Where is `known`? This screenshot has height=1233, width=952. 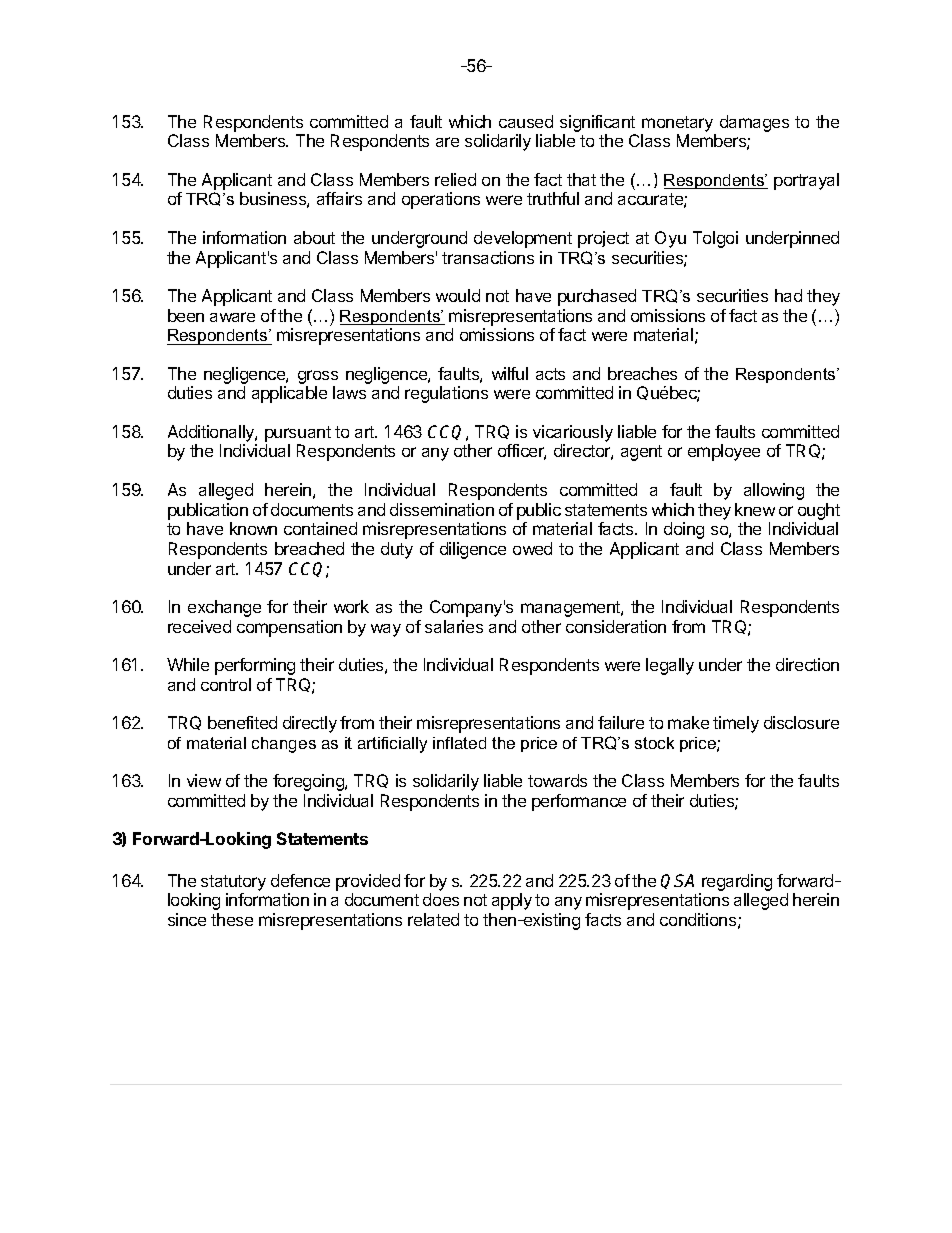
known is located at coordinates (253, 528).
